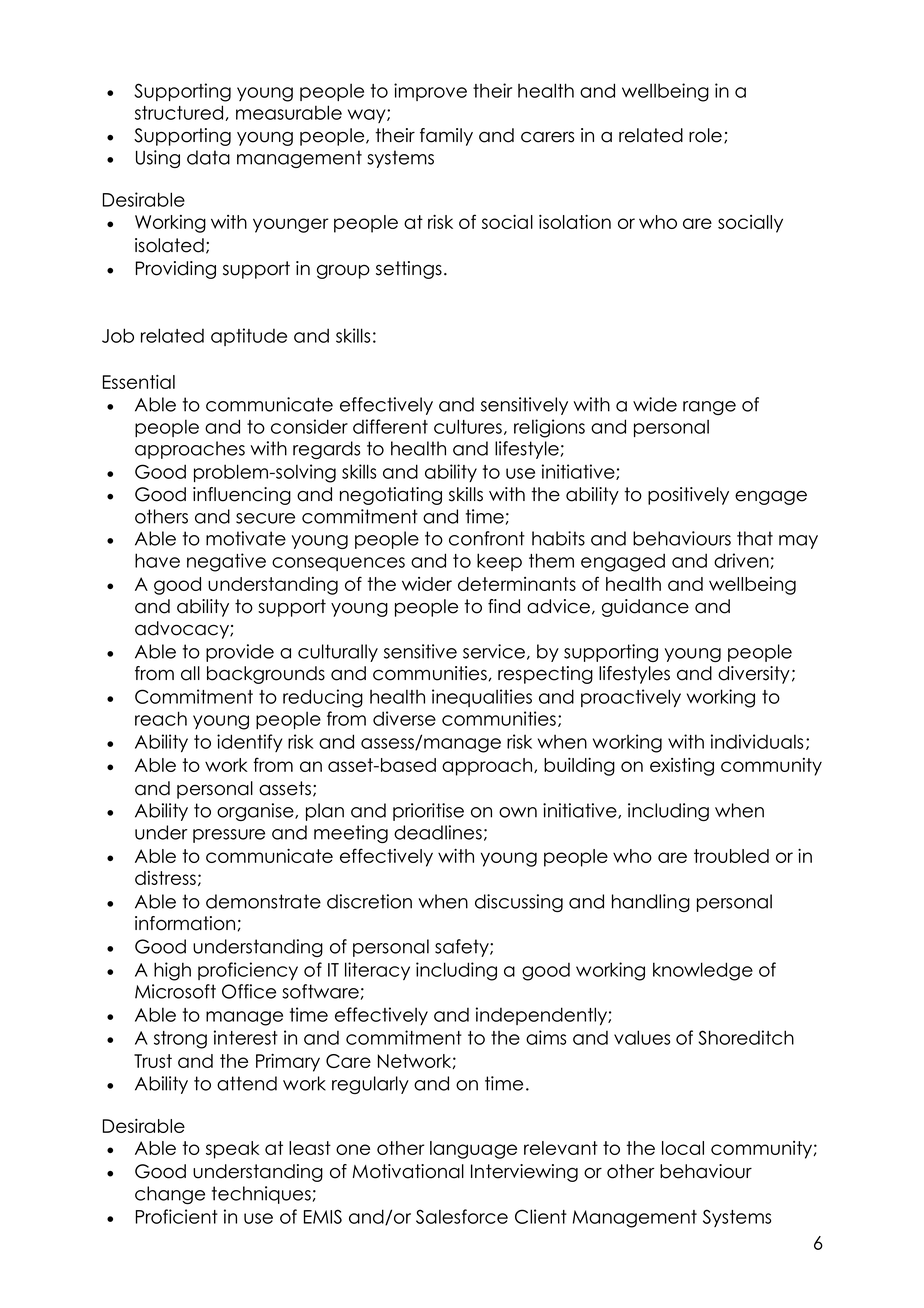  What do you see at coordinates (462, 1216) in the document?
I see `Salesforce` at bounding box center [462, 1216].
